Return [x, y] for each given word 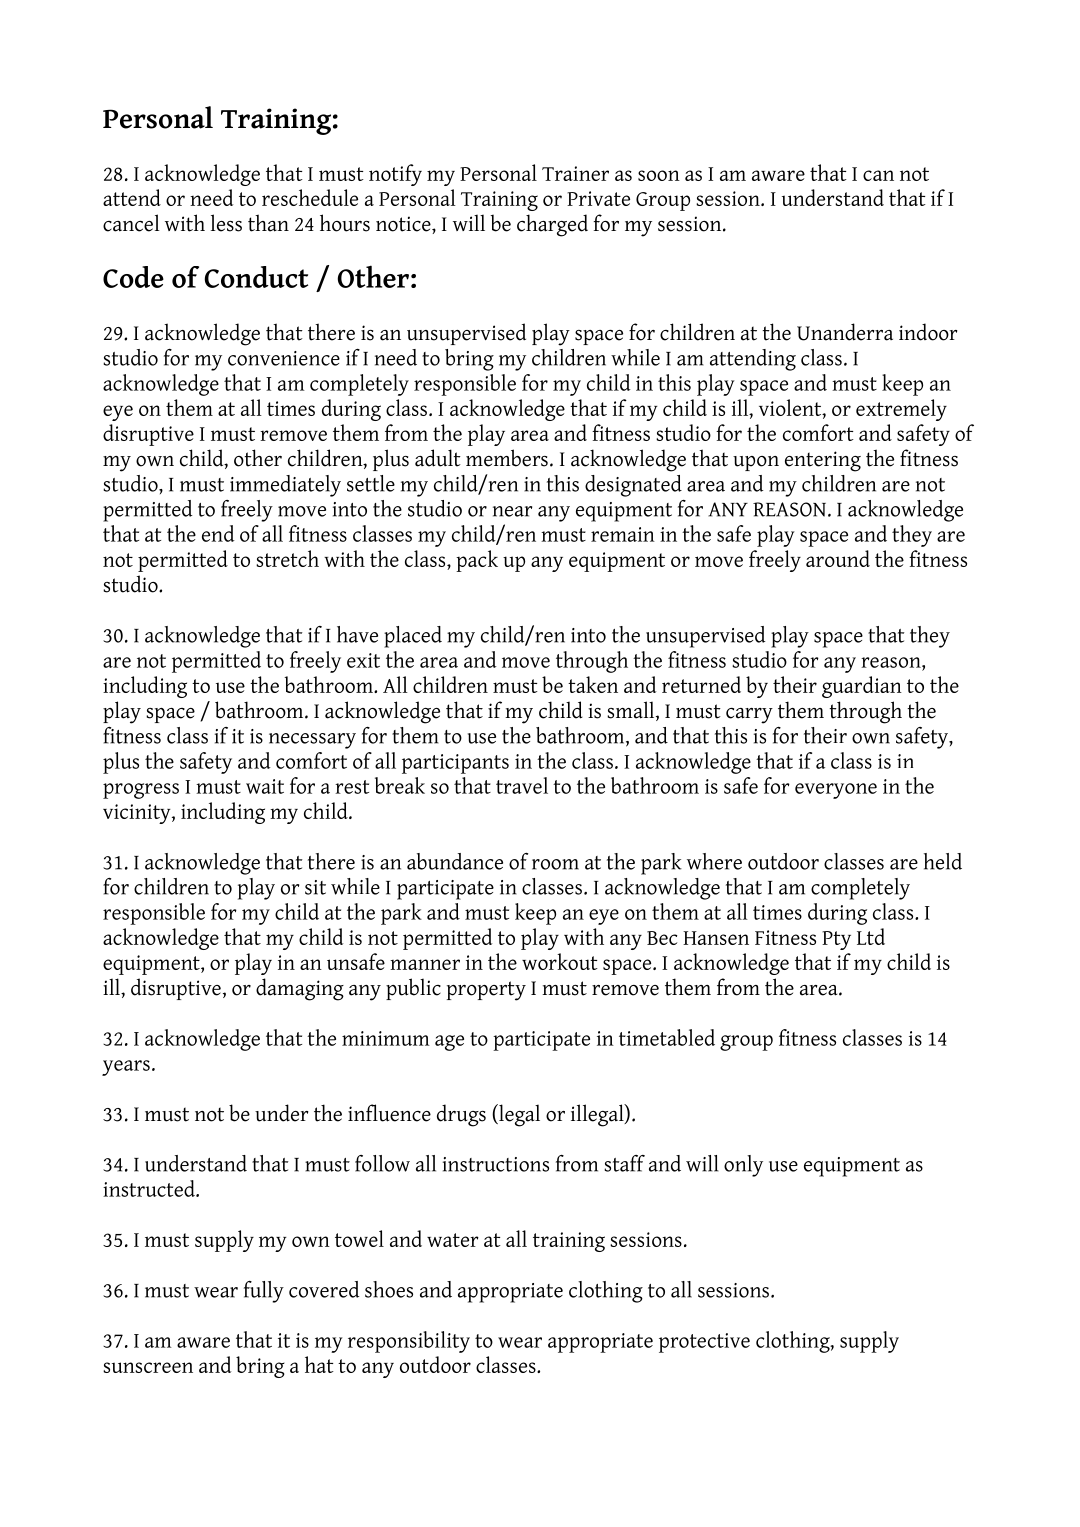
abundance [455, 861]
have [357, 634]
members [507, 458]
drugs [461, 1115]
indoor [928, 332]
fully [264, 1292]
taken [593, 684]
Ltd [871, 936]
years [126, 1068]
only [743, 1166]
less [226, 223]
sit [315, 887]
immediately [285, 486]
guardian [862, 687]
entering [823, 461]
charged [552, 225]
